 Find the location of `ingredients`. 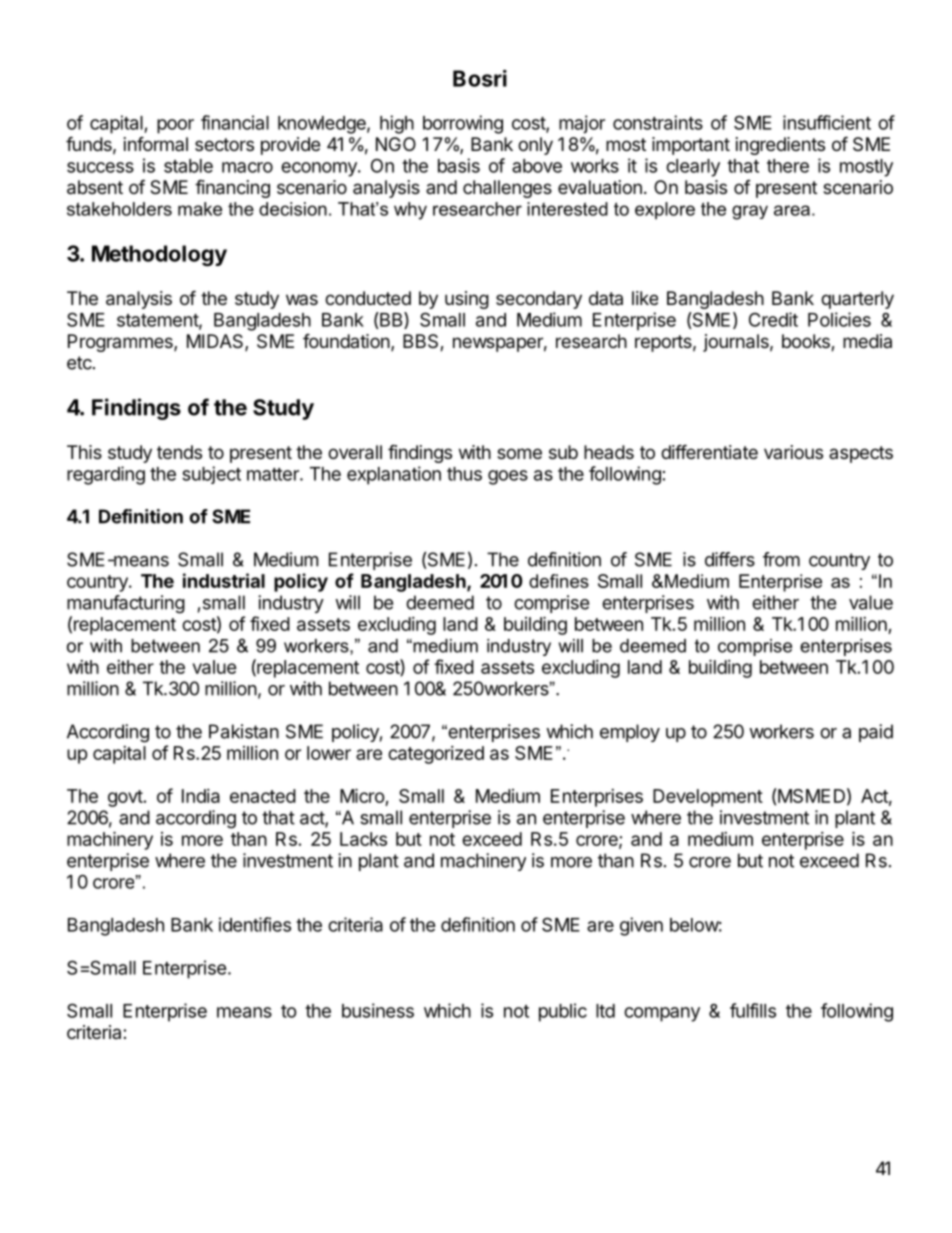

ingredients is located at coordinates (780, 146).
